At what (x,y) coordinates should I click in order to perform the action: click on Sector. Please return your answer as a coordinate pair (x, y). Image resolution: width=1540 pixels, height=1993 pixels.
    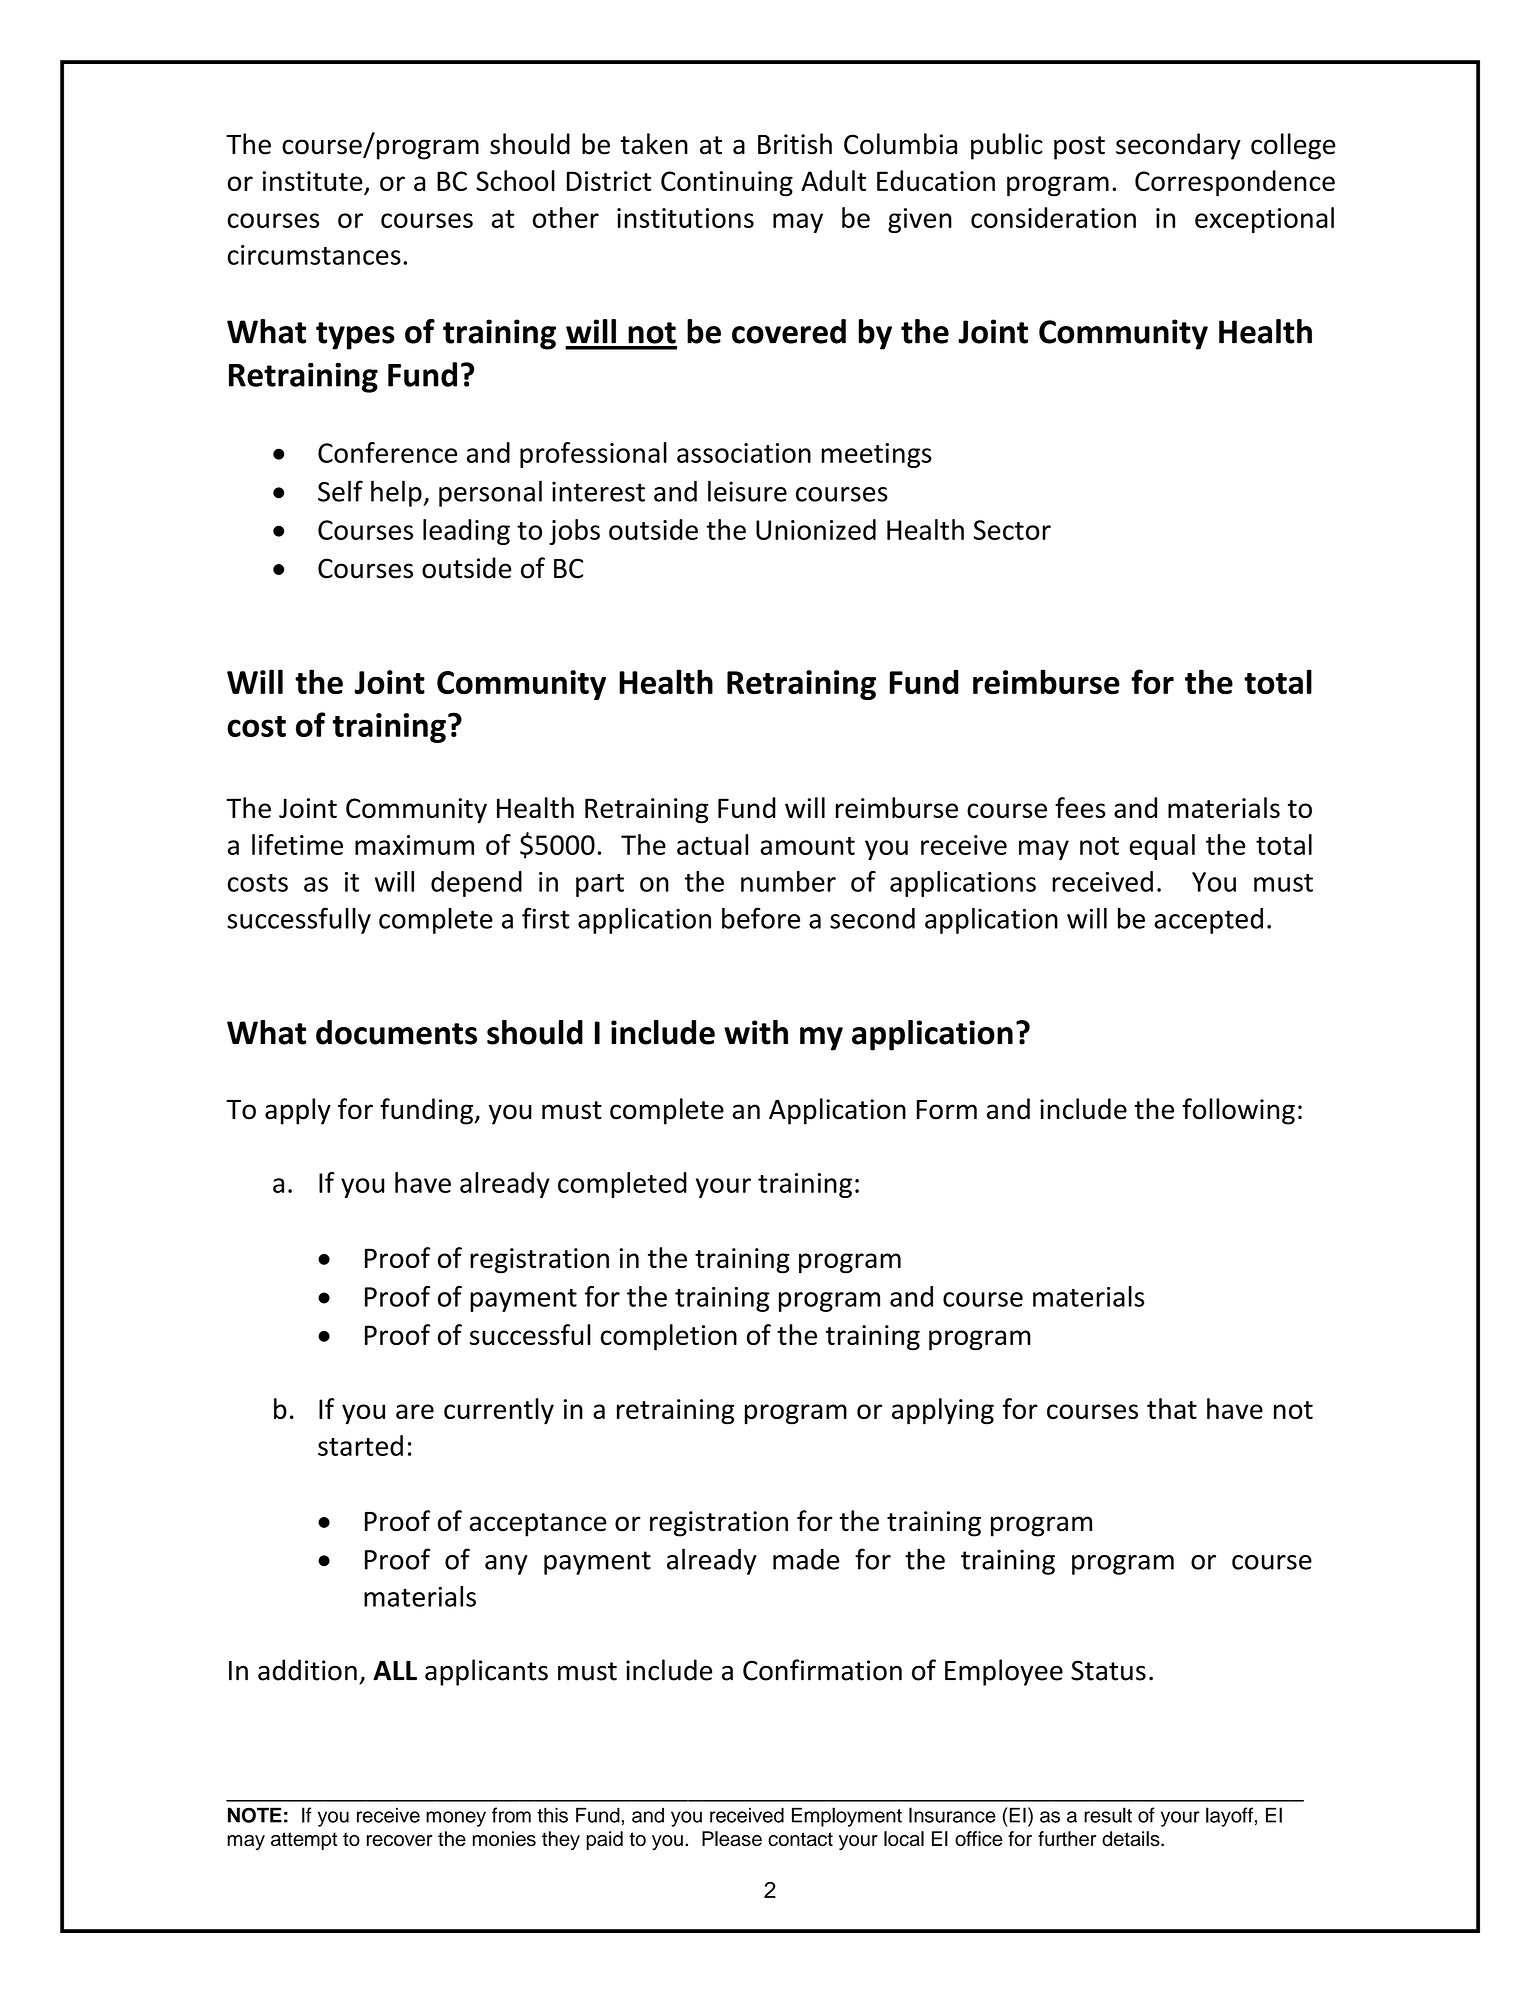
    Looking at the image, I should click on (1012, 530).
